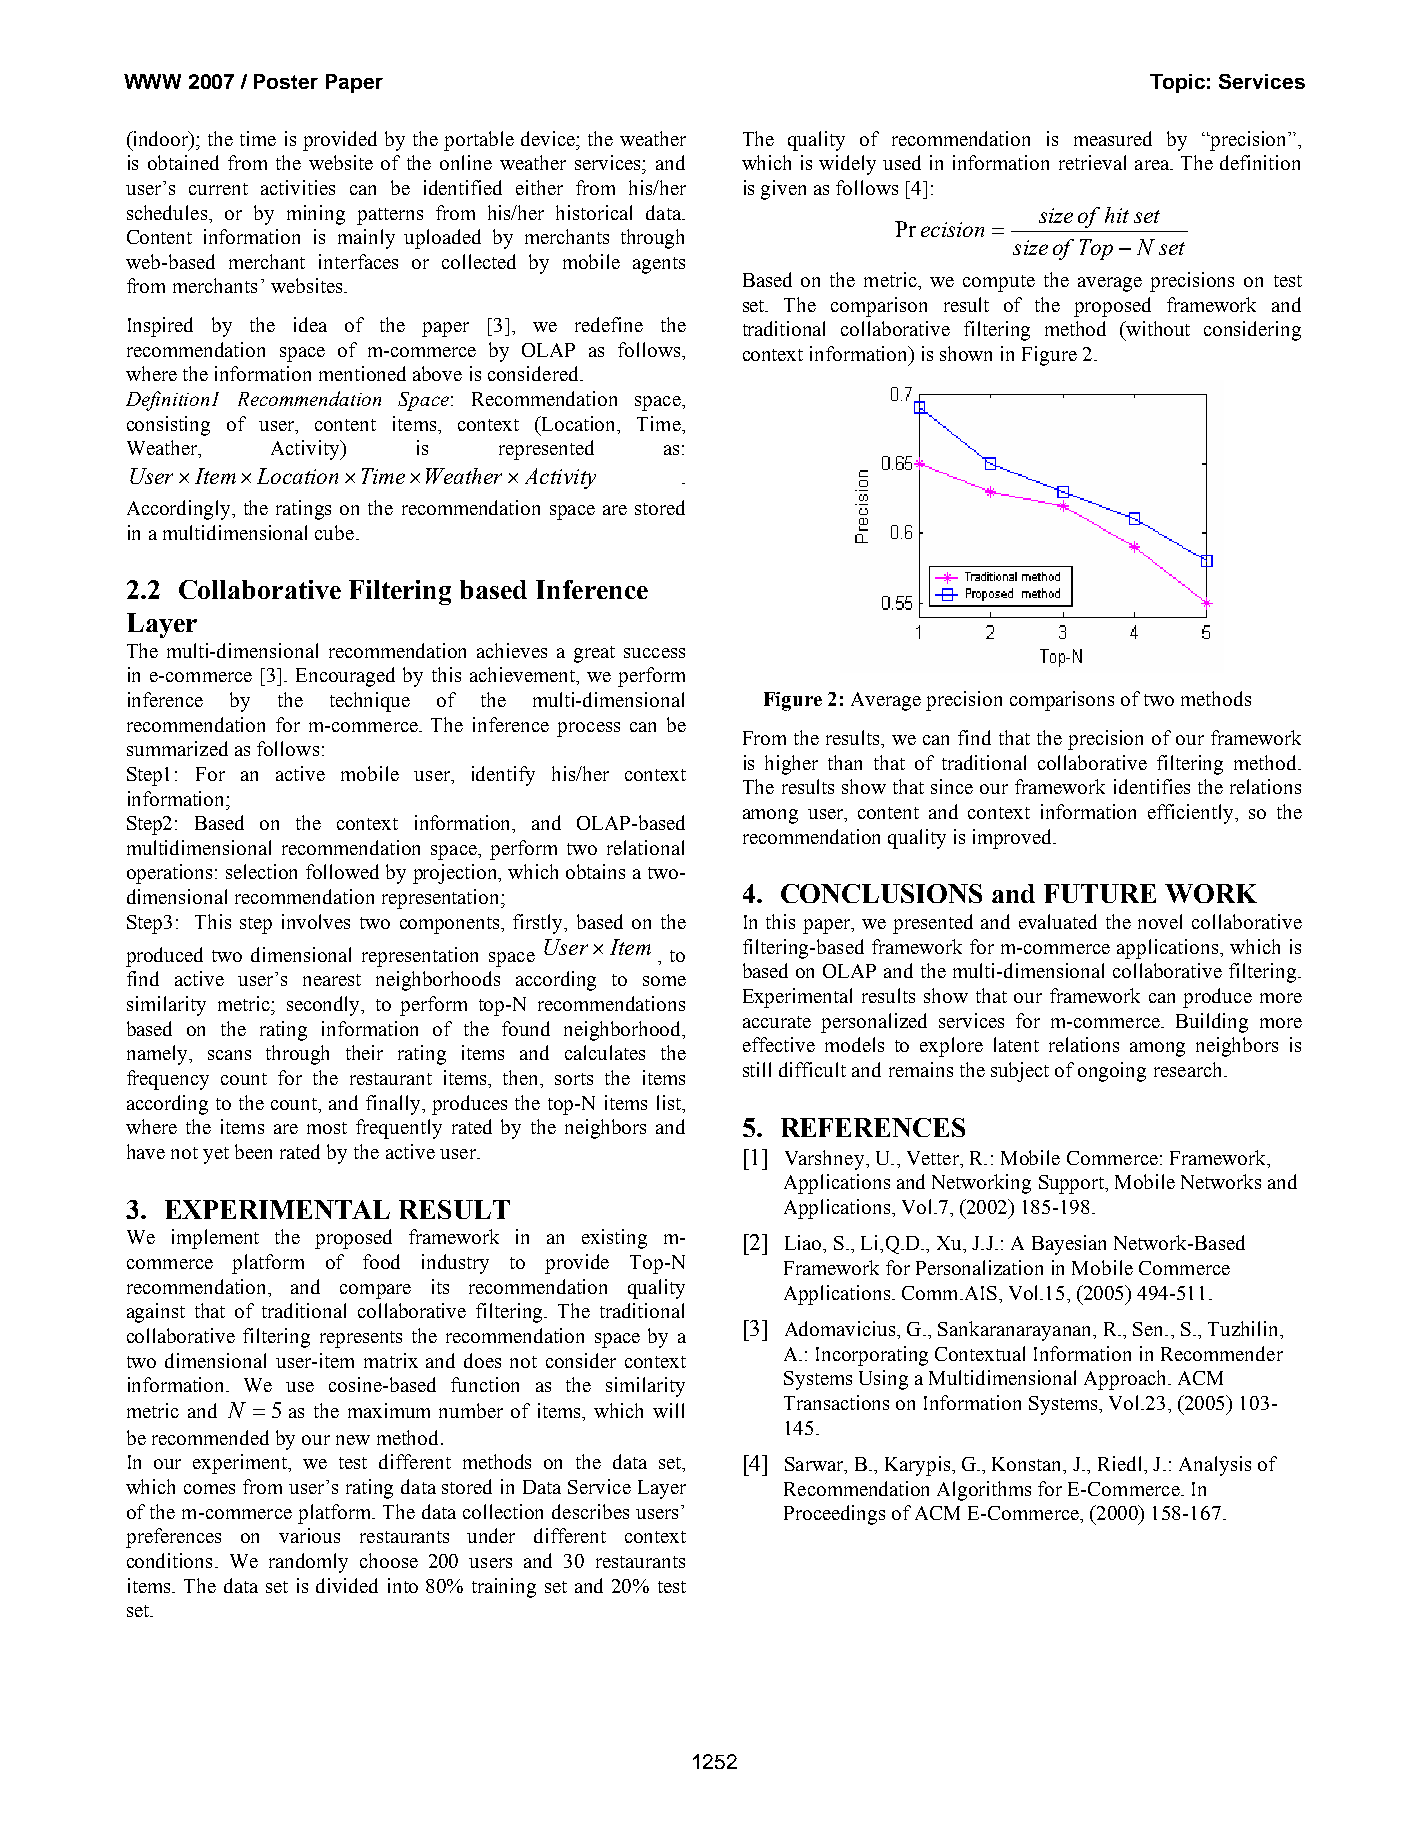  Describe the element at coordinates (309, 1535) in the screenshot. I see `various` at that location.
